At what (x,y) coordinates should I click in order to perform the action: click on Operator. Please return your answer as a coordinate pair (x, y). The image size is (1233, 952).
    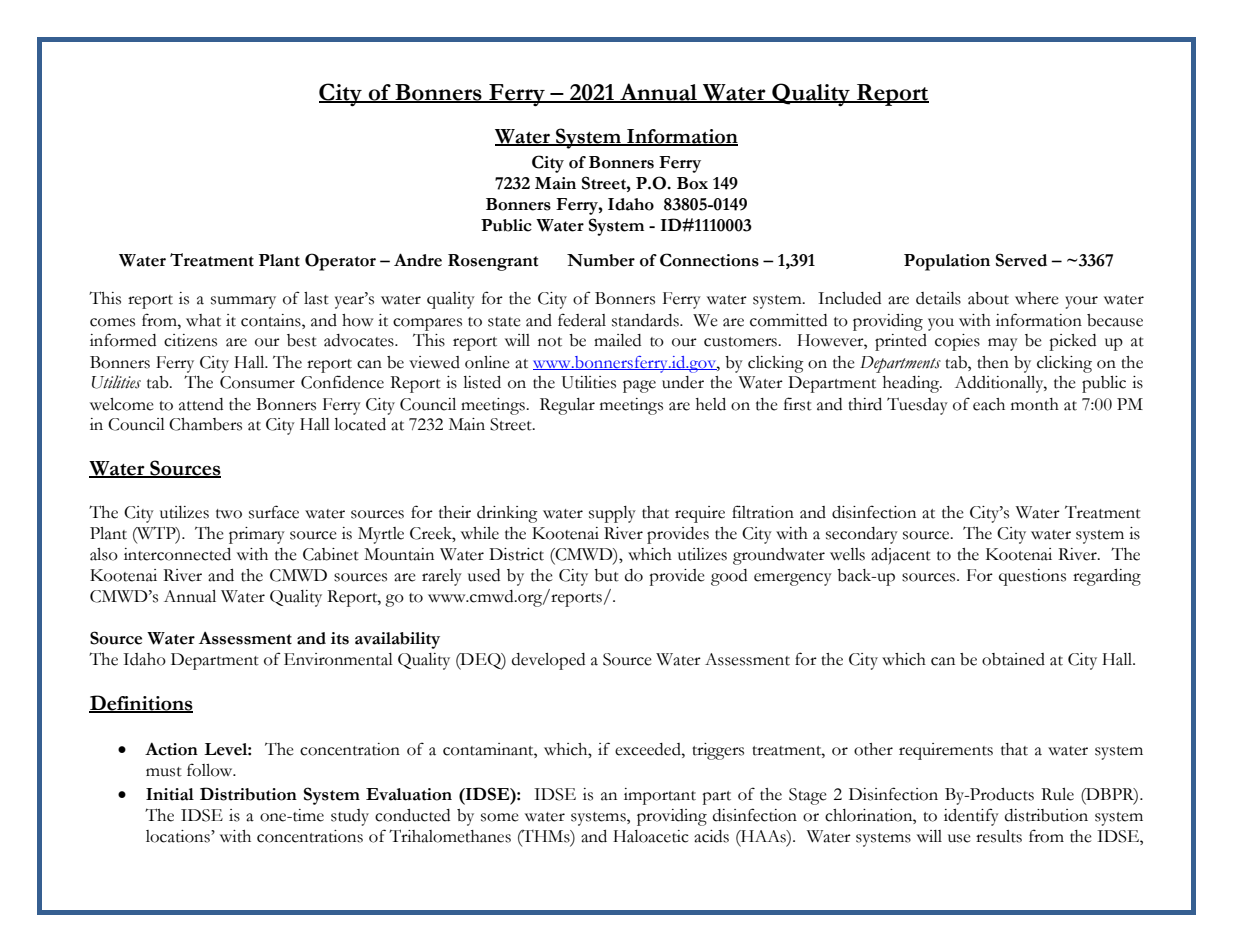
    Looking at the image, I should click on (340, 262).
